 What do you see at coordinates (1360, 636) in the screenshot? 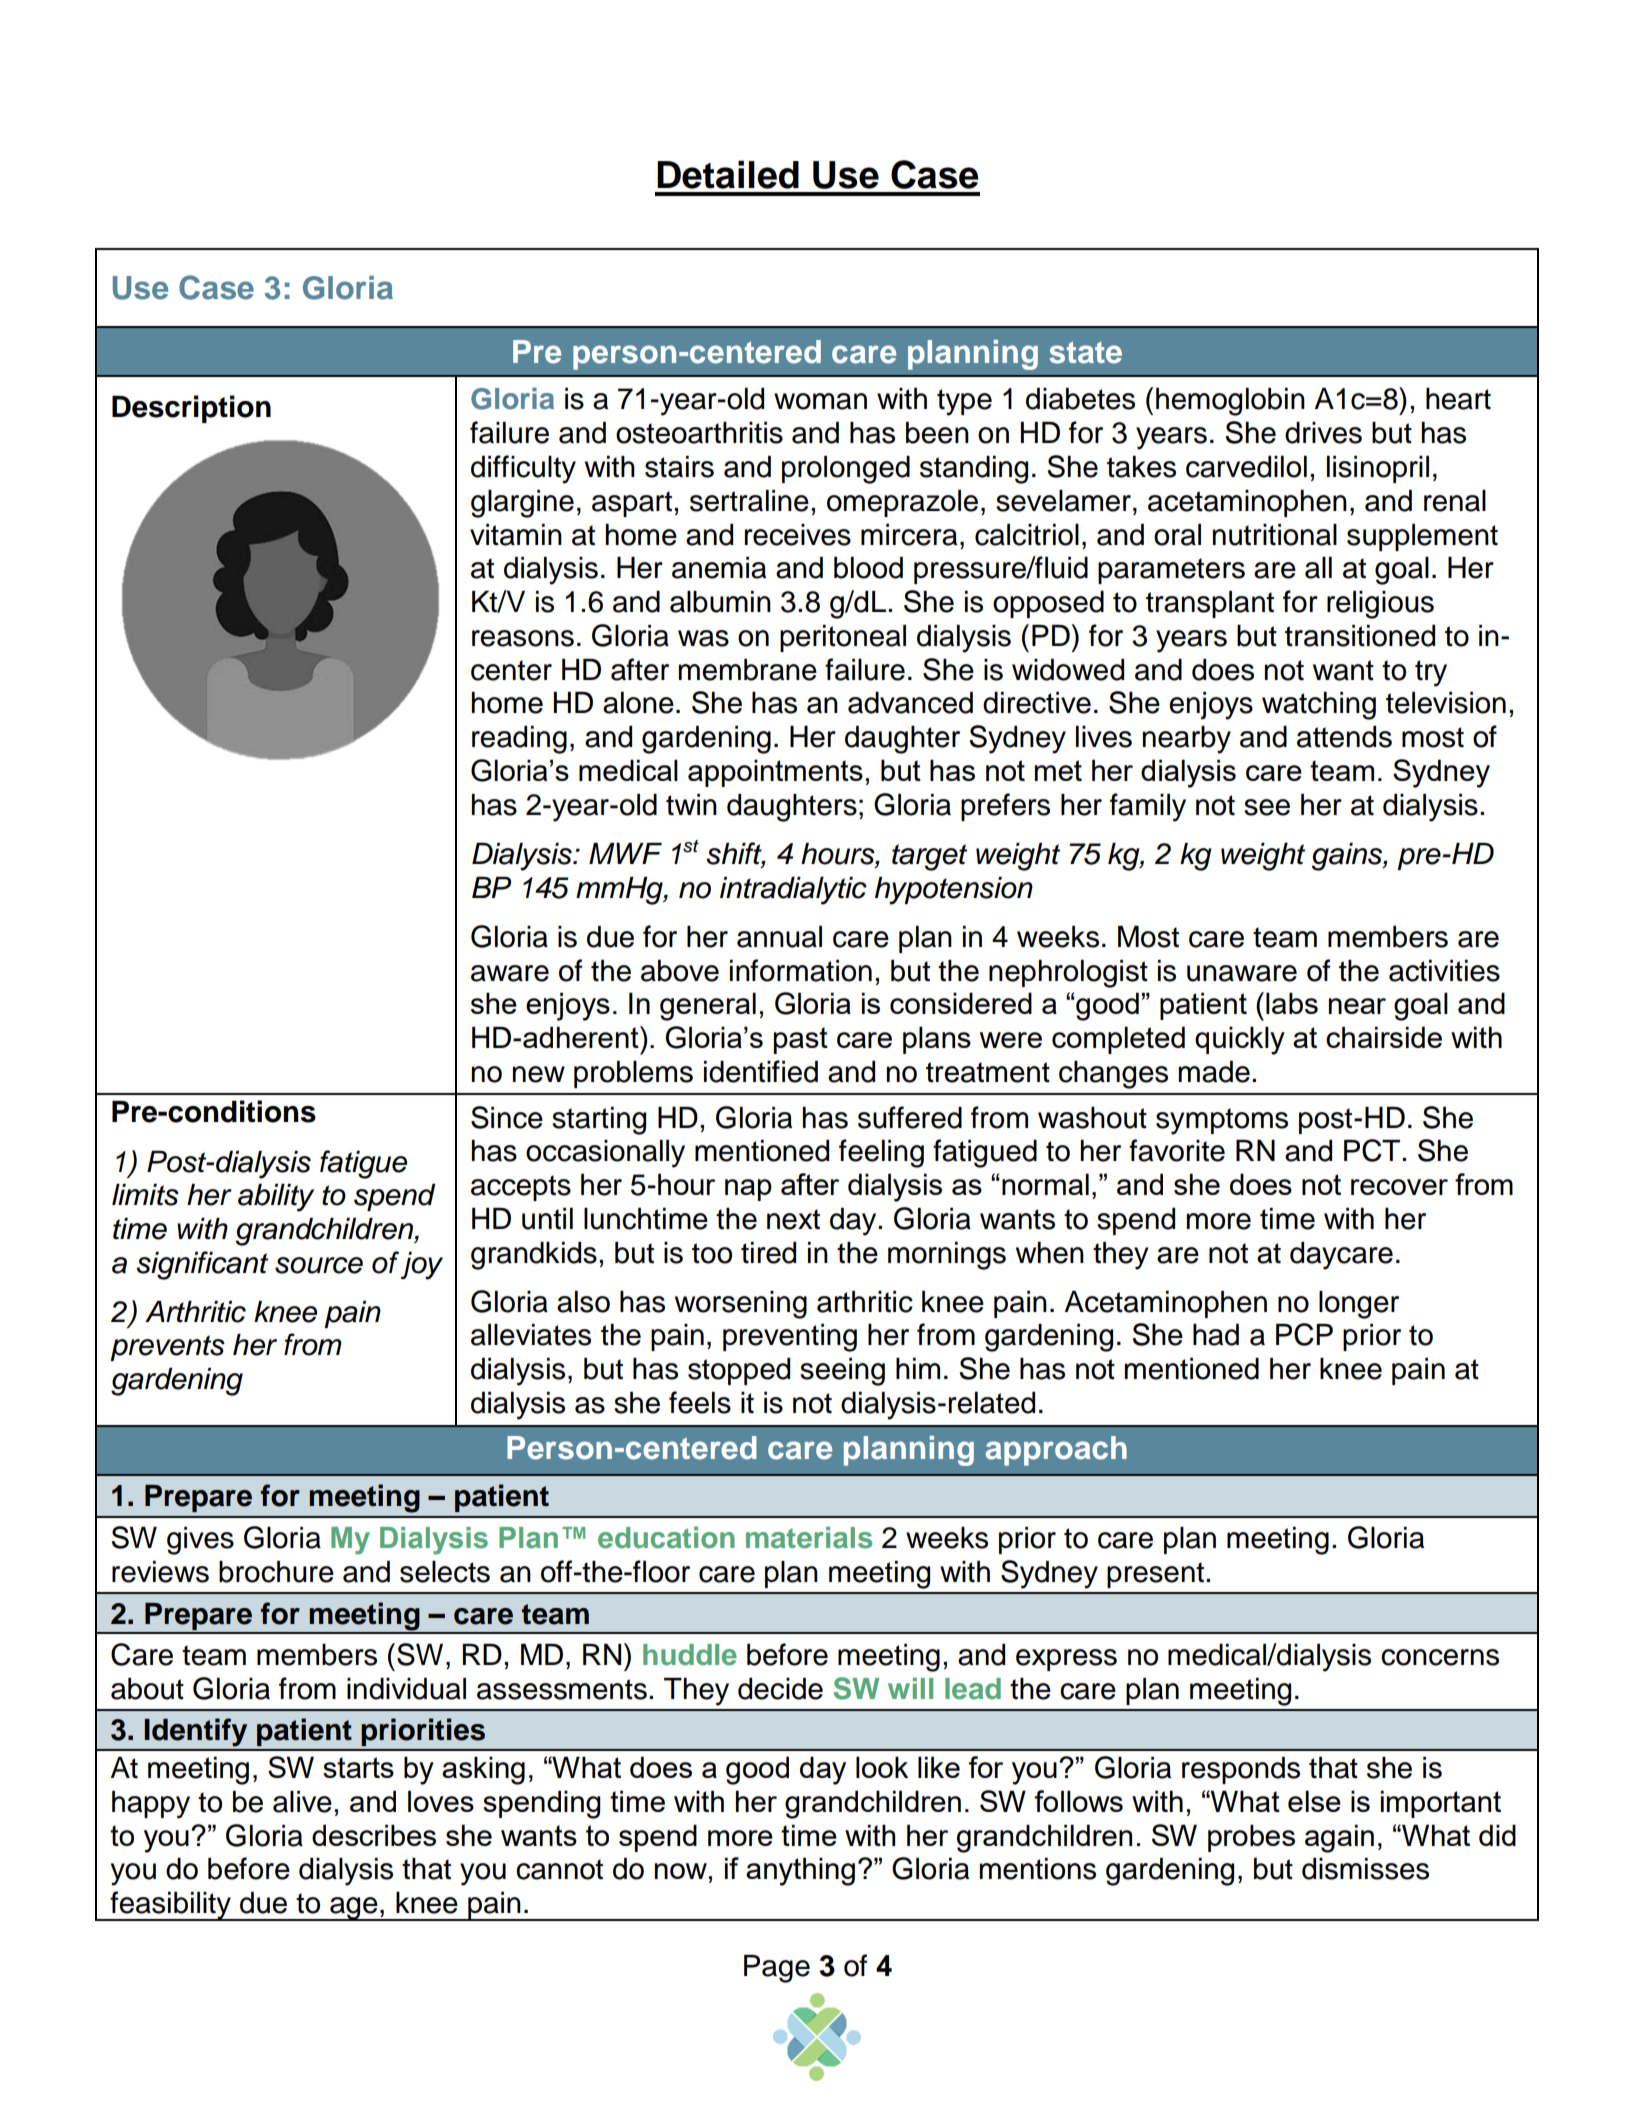
I see `transitioned` at bounding box center [1360, 636].
